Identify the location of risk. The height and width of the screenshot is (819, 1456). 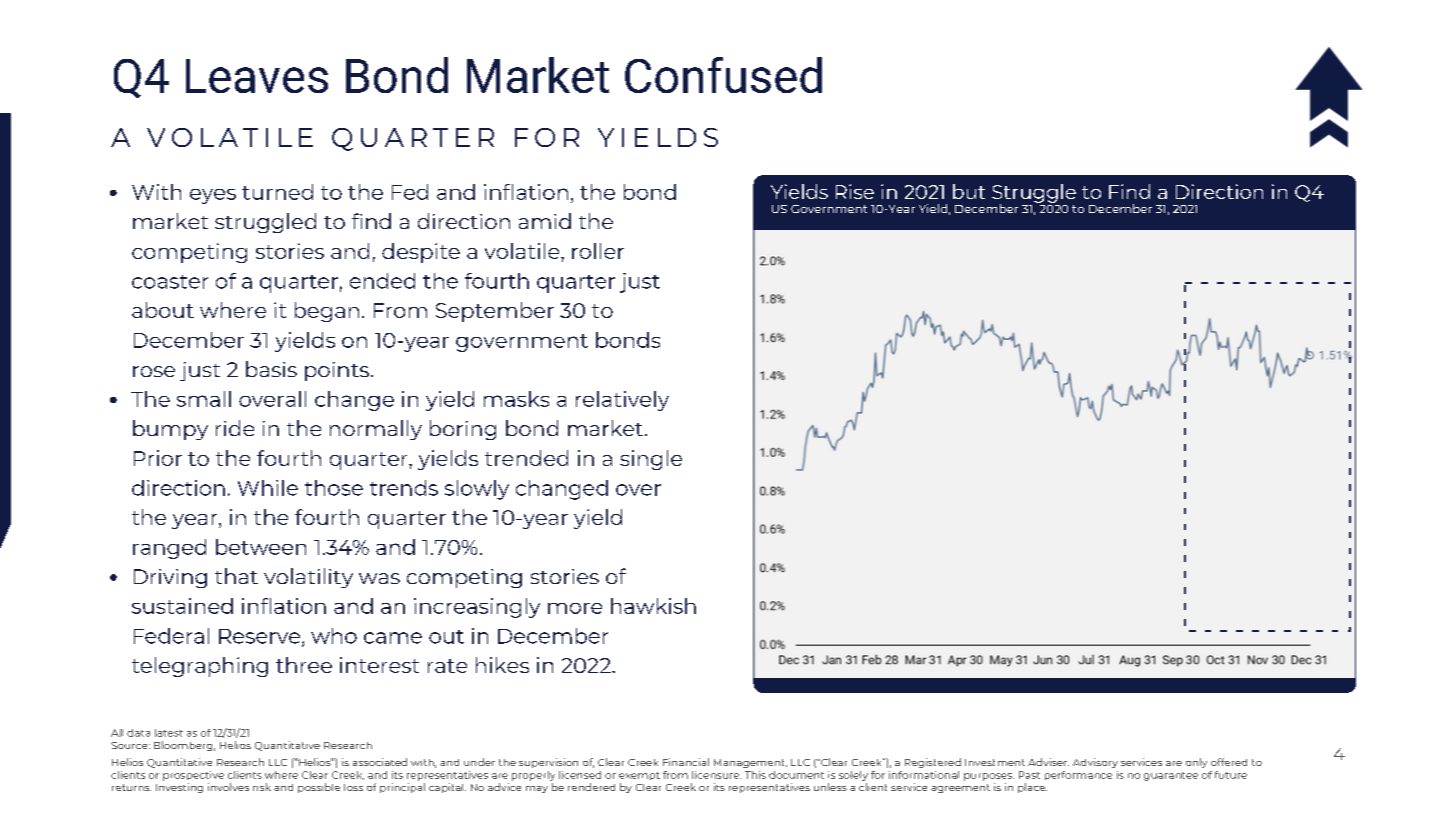
(262, 787).
